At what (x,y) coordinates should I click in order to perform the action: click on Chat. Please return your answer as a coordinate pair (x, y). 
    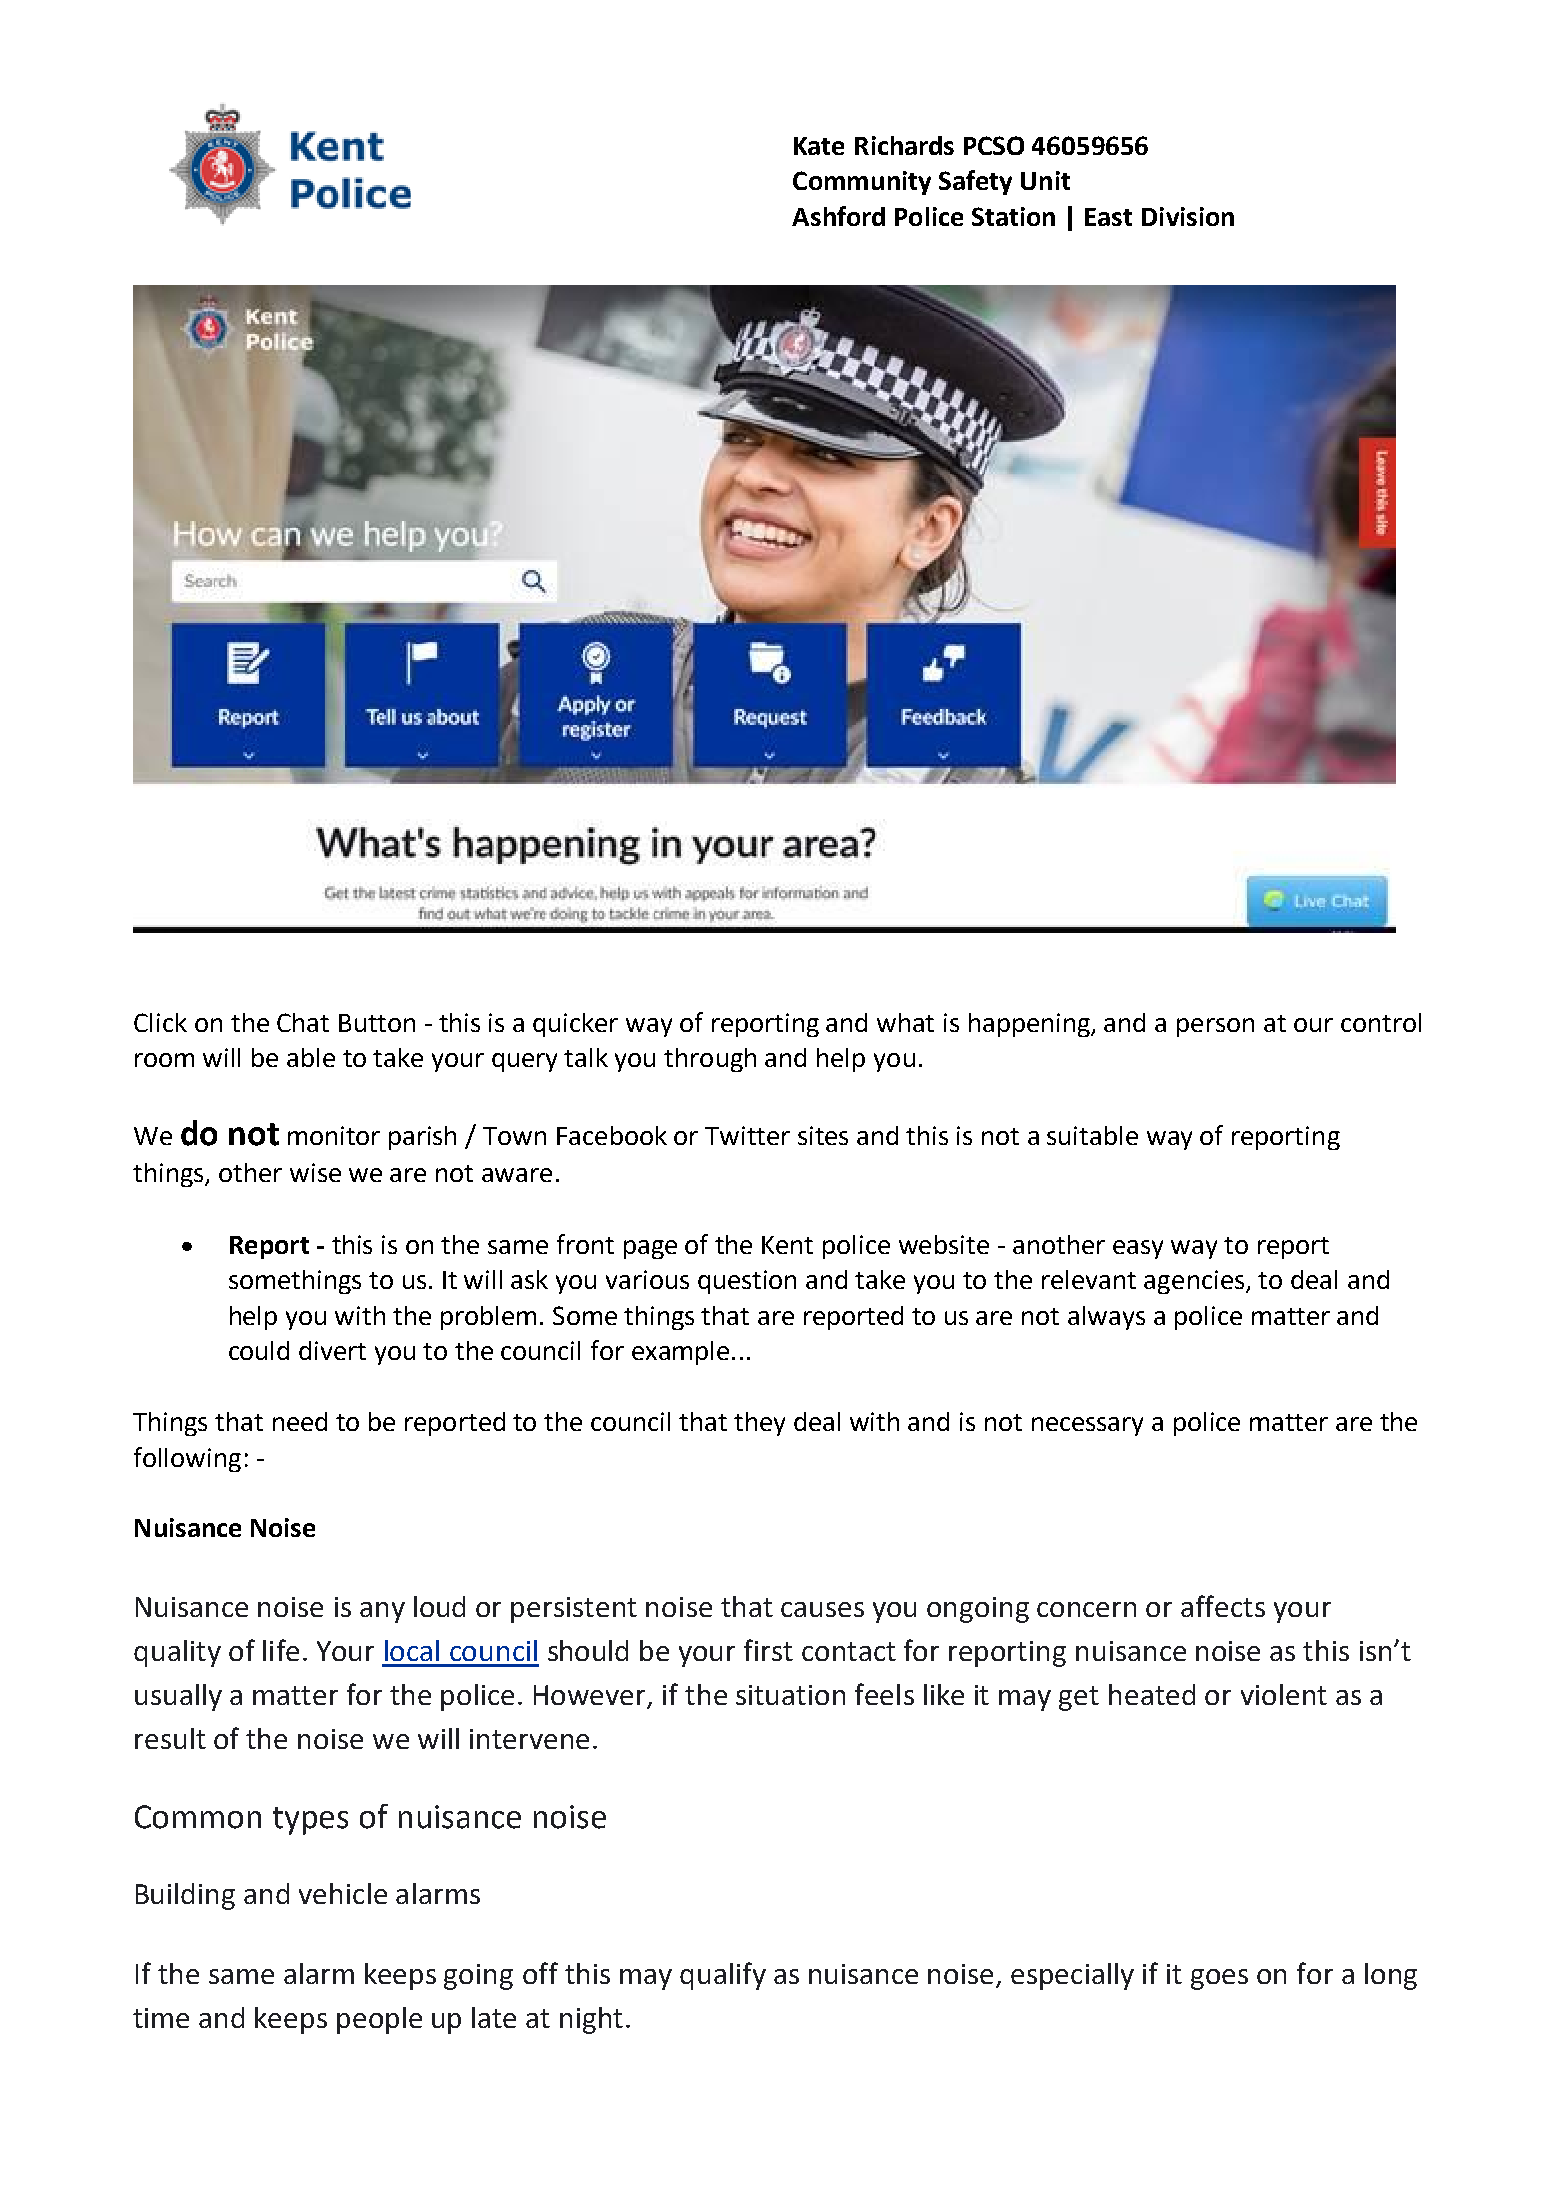
    Looking at the image, I should click on (303, 1022).
